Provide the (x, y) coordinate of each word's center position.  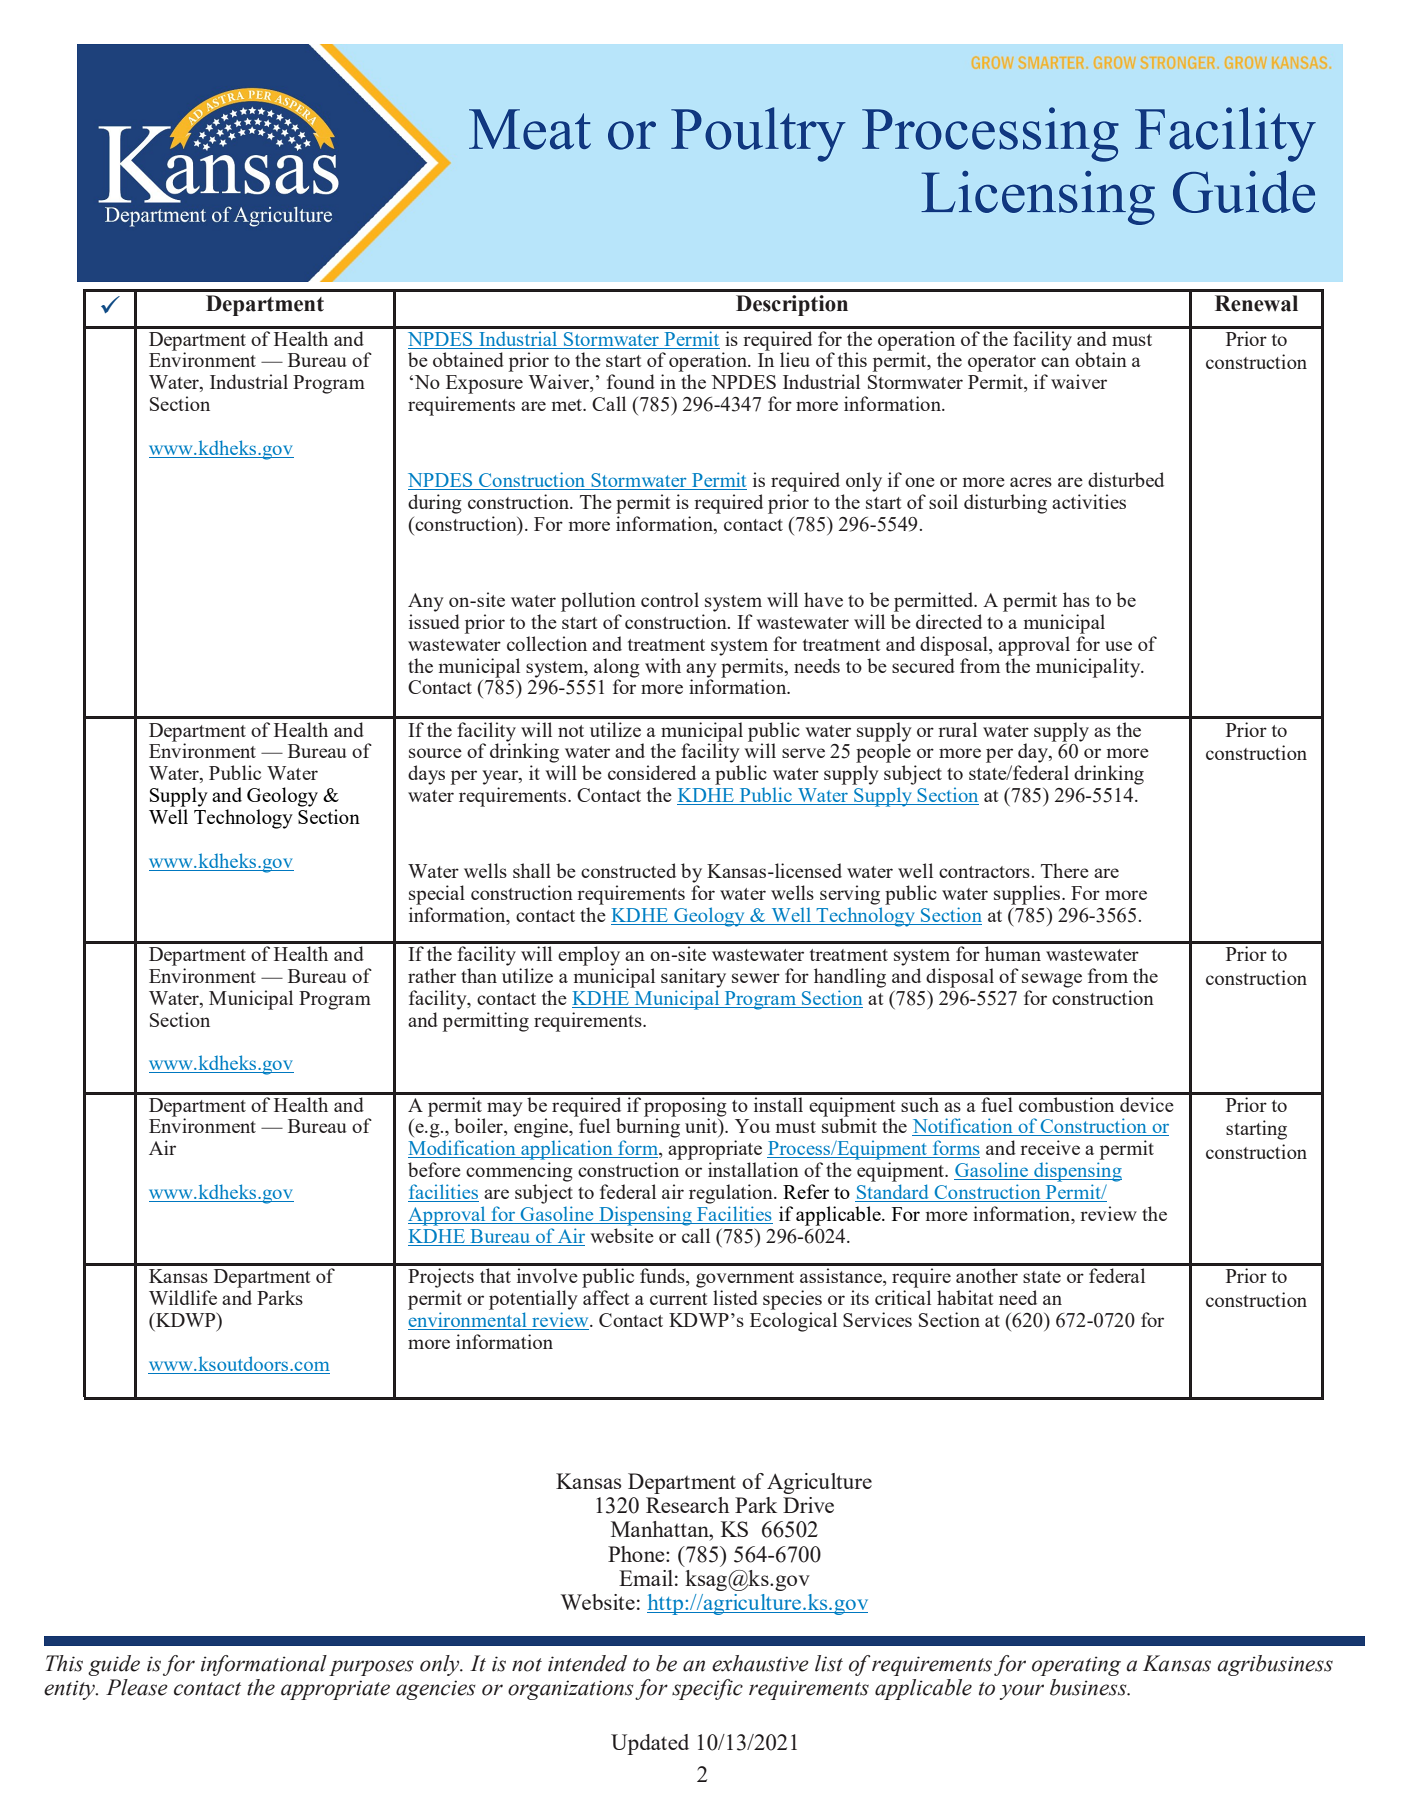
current (679, 1299)
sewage (1052, 980)
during (435, 504)
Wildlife (183, 1297)
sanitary (693, 978)
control (670, 599)
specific (707, 1689)
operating (1076, 1666)
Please (137, 1687)
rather (432, 975)
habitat (965, 1297)
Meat (530, 129)
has (1076, 599)
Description (792, 305)
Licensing (1038, 198)
